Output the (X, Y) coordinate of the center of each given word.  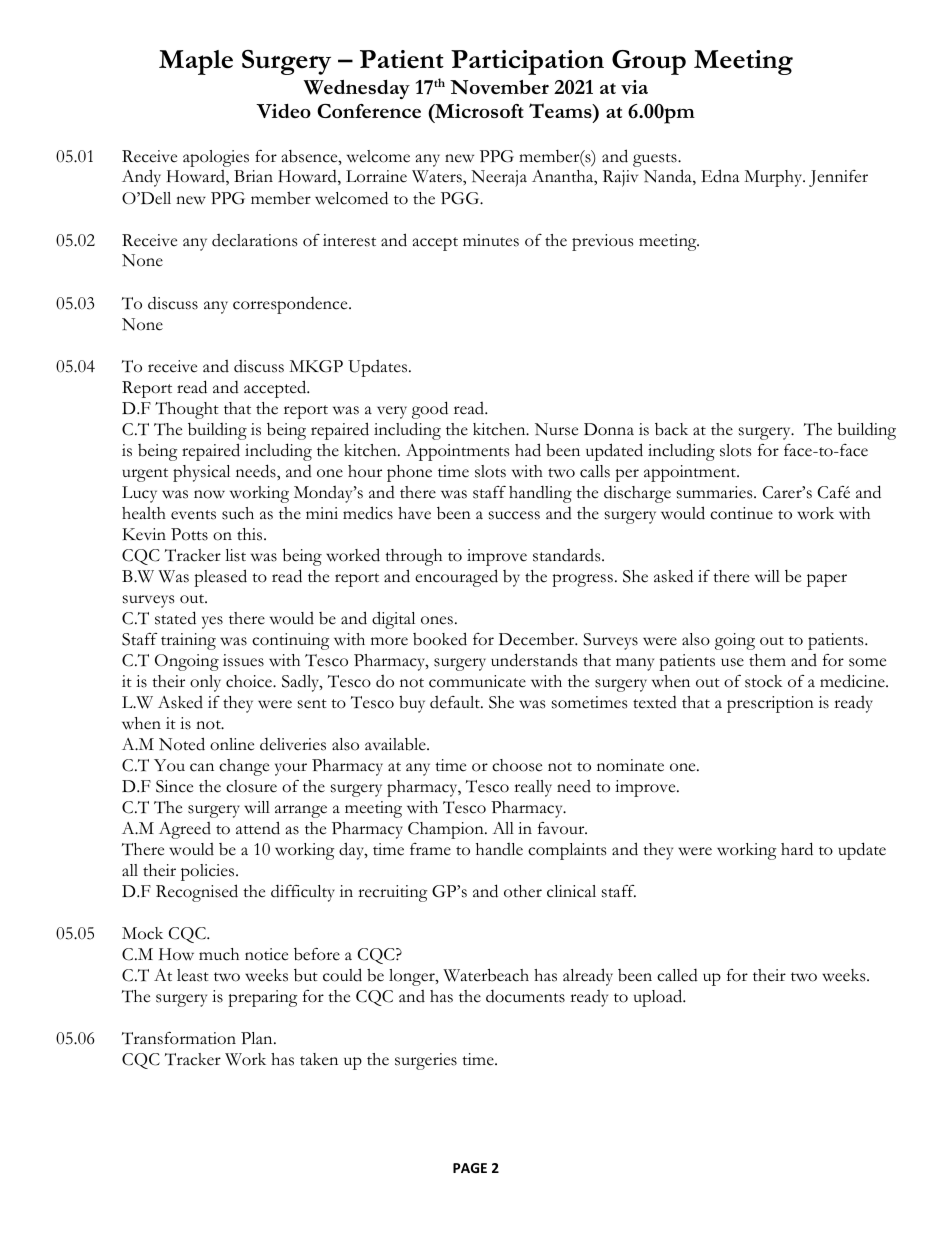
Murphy (774, 178)
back (671, 429)
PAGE (470, 1168)
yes (212, 622)
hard (797, 849)
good (430, 410)
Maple (196, 62)
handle (499, 849)
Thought (187, 410)
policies (209, 872)
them (767, 660)
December (538, 639)
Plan (258, 1038)
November (499, 87)
